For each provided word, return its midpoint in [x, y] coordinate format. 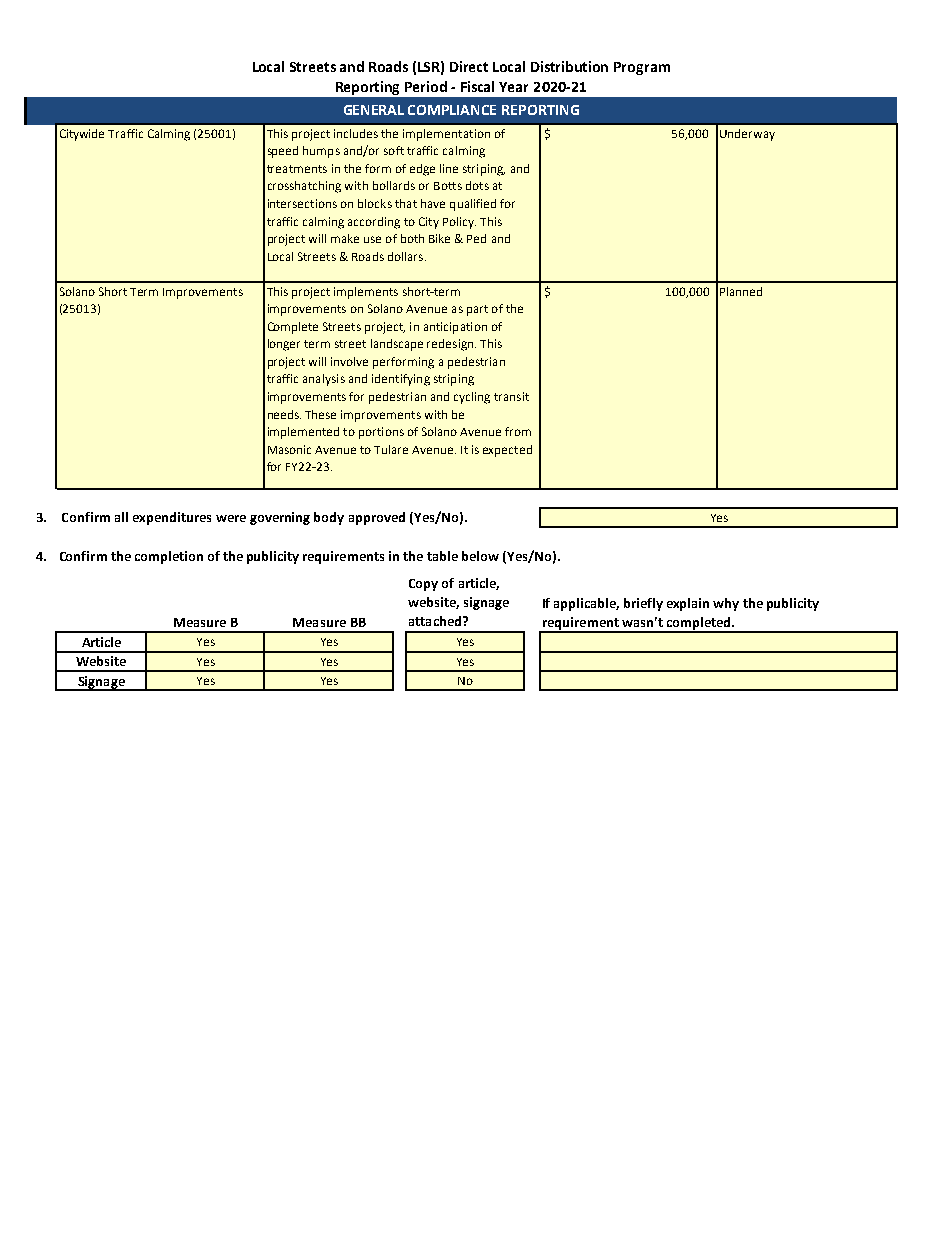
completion [169, 557]
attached [436, 621]
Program [642, 68]
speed [283, 152]
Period [426, 86]
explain [688, 604]
